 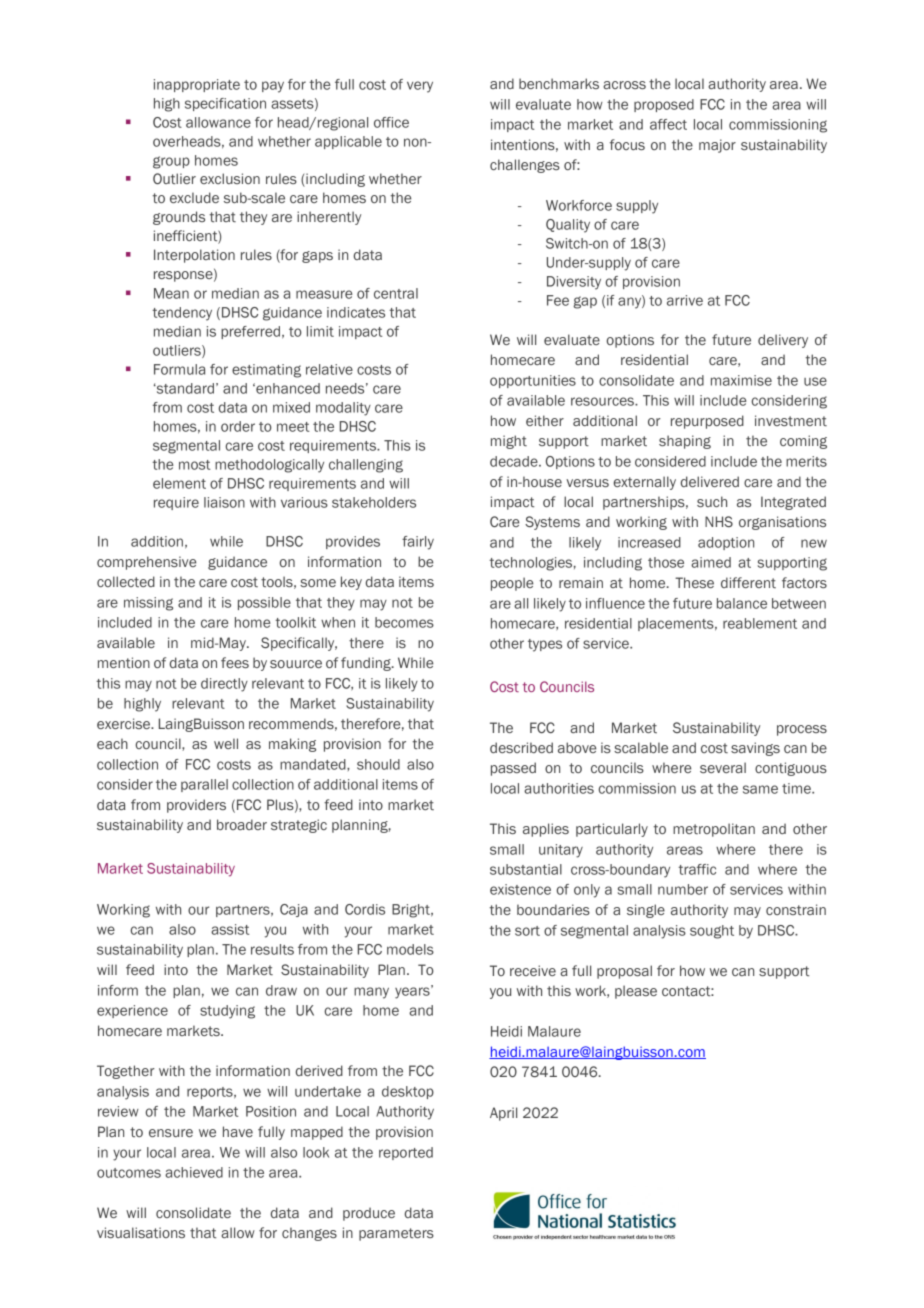 I want to click on metropolitan, so click(x=714, y=830).
